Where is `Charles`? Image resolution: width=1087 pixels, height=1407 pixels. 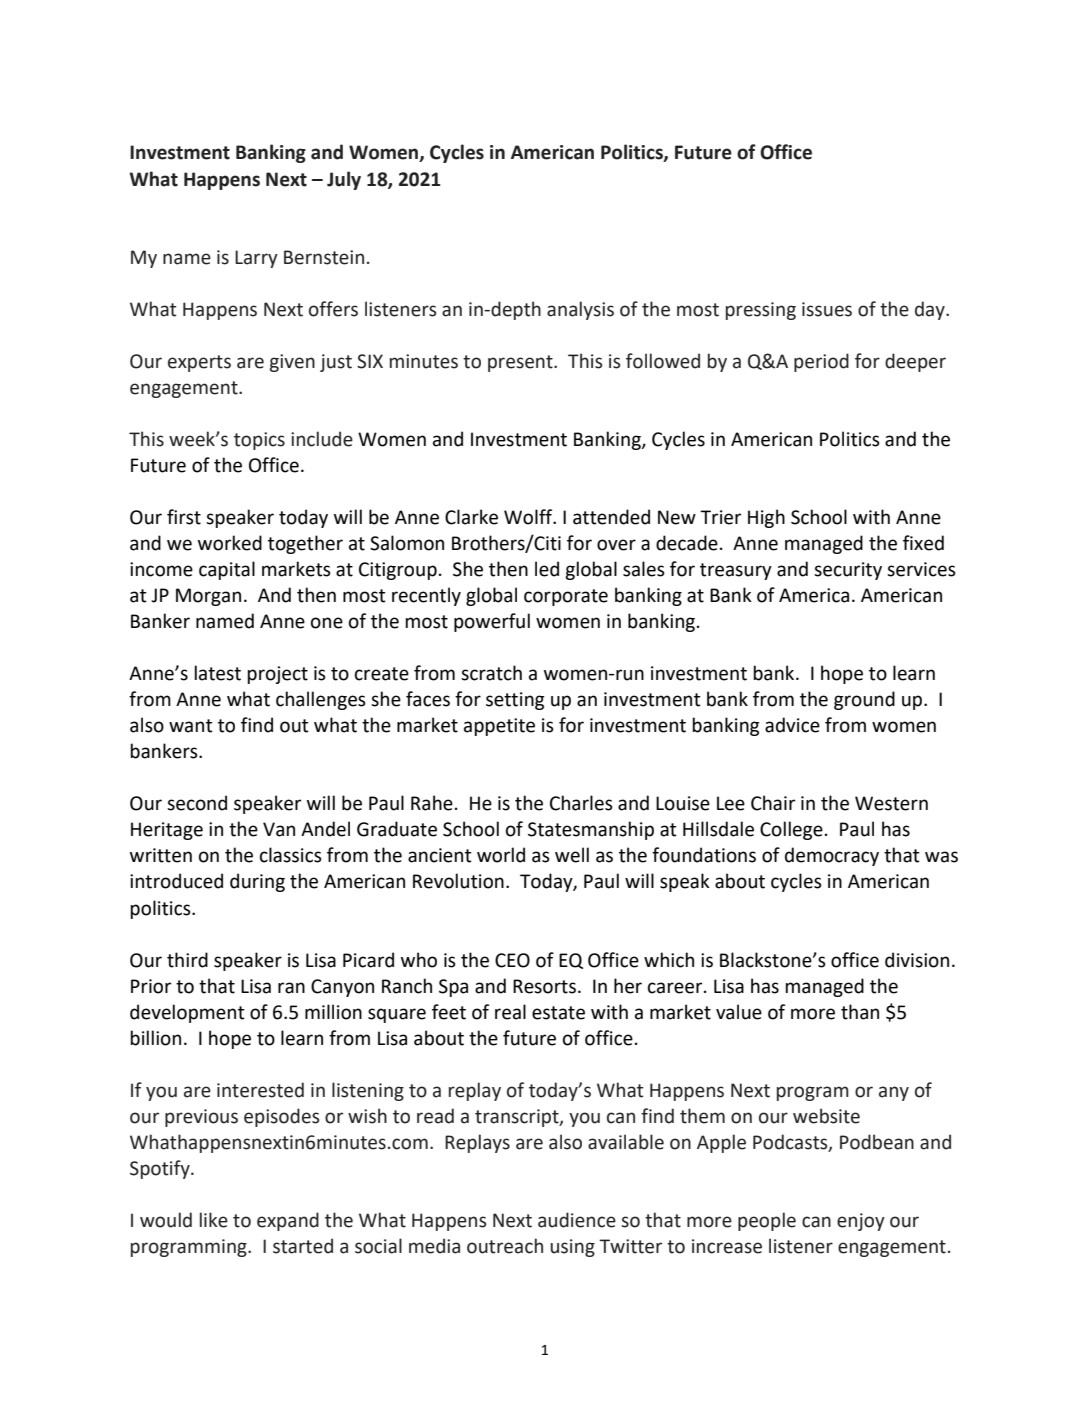 Charles is located at coordinates (581, 803).
